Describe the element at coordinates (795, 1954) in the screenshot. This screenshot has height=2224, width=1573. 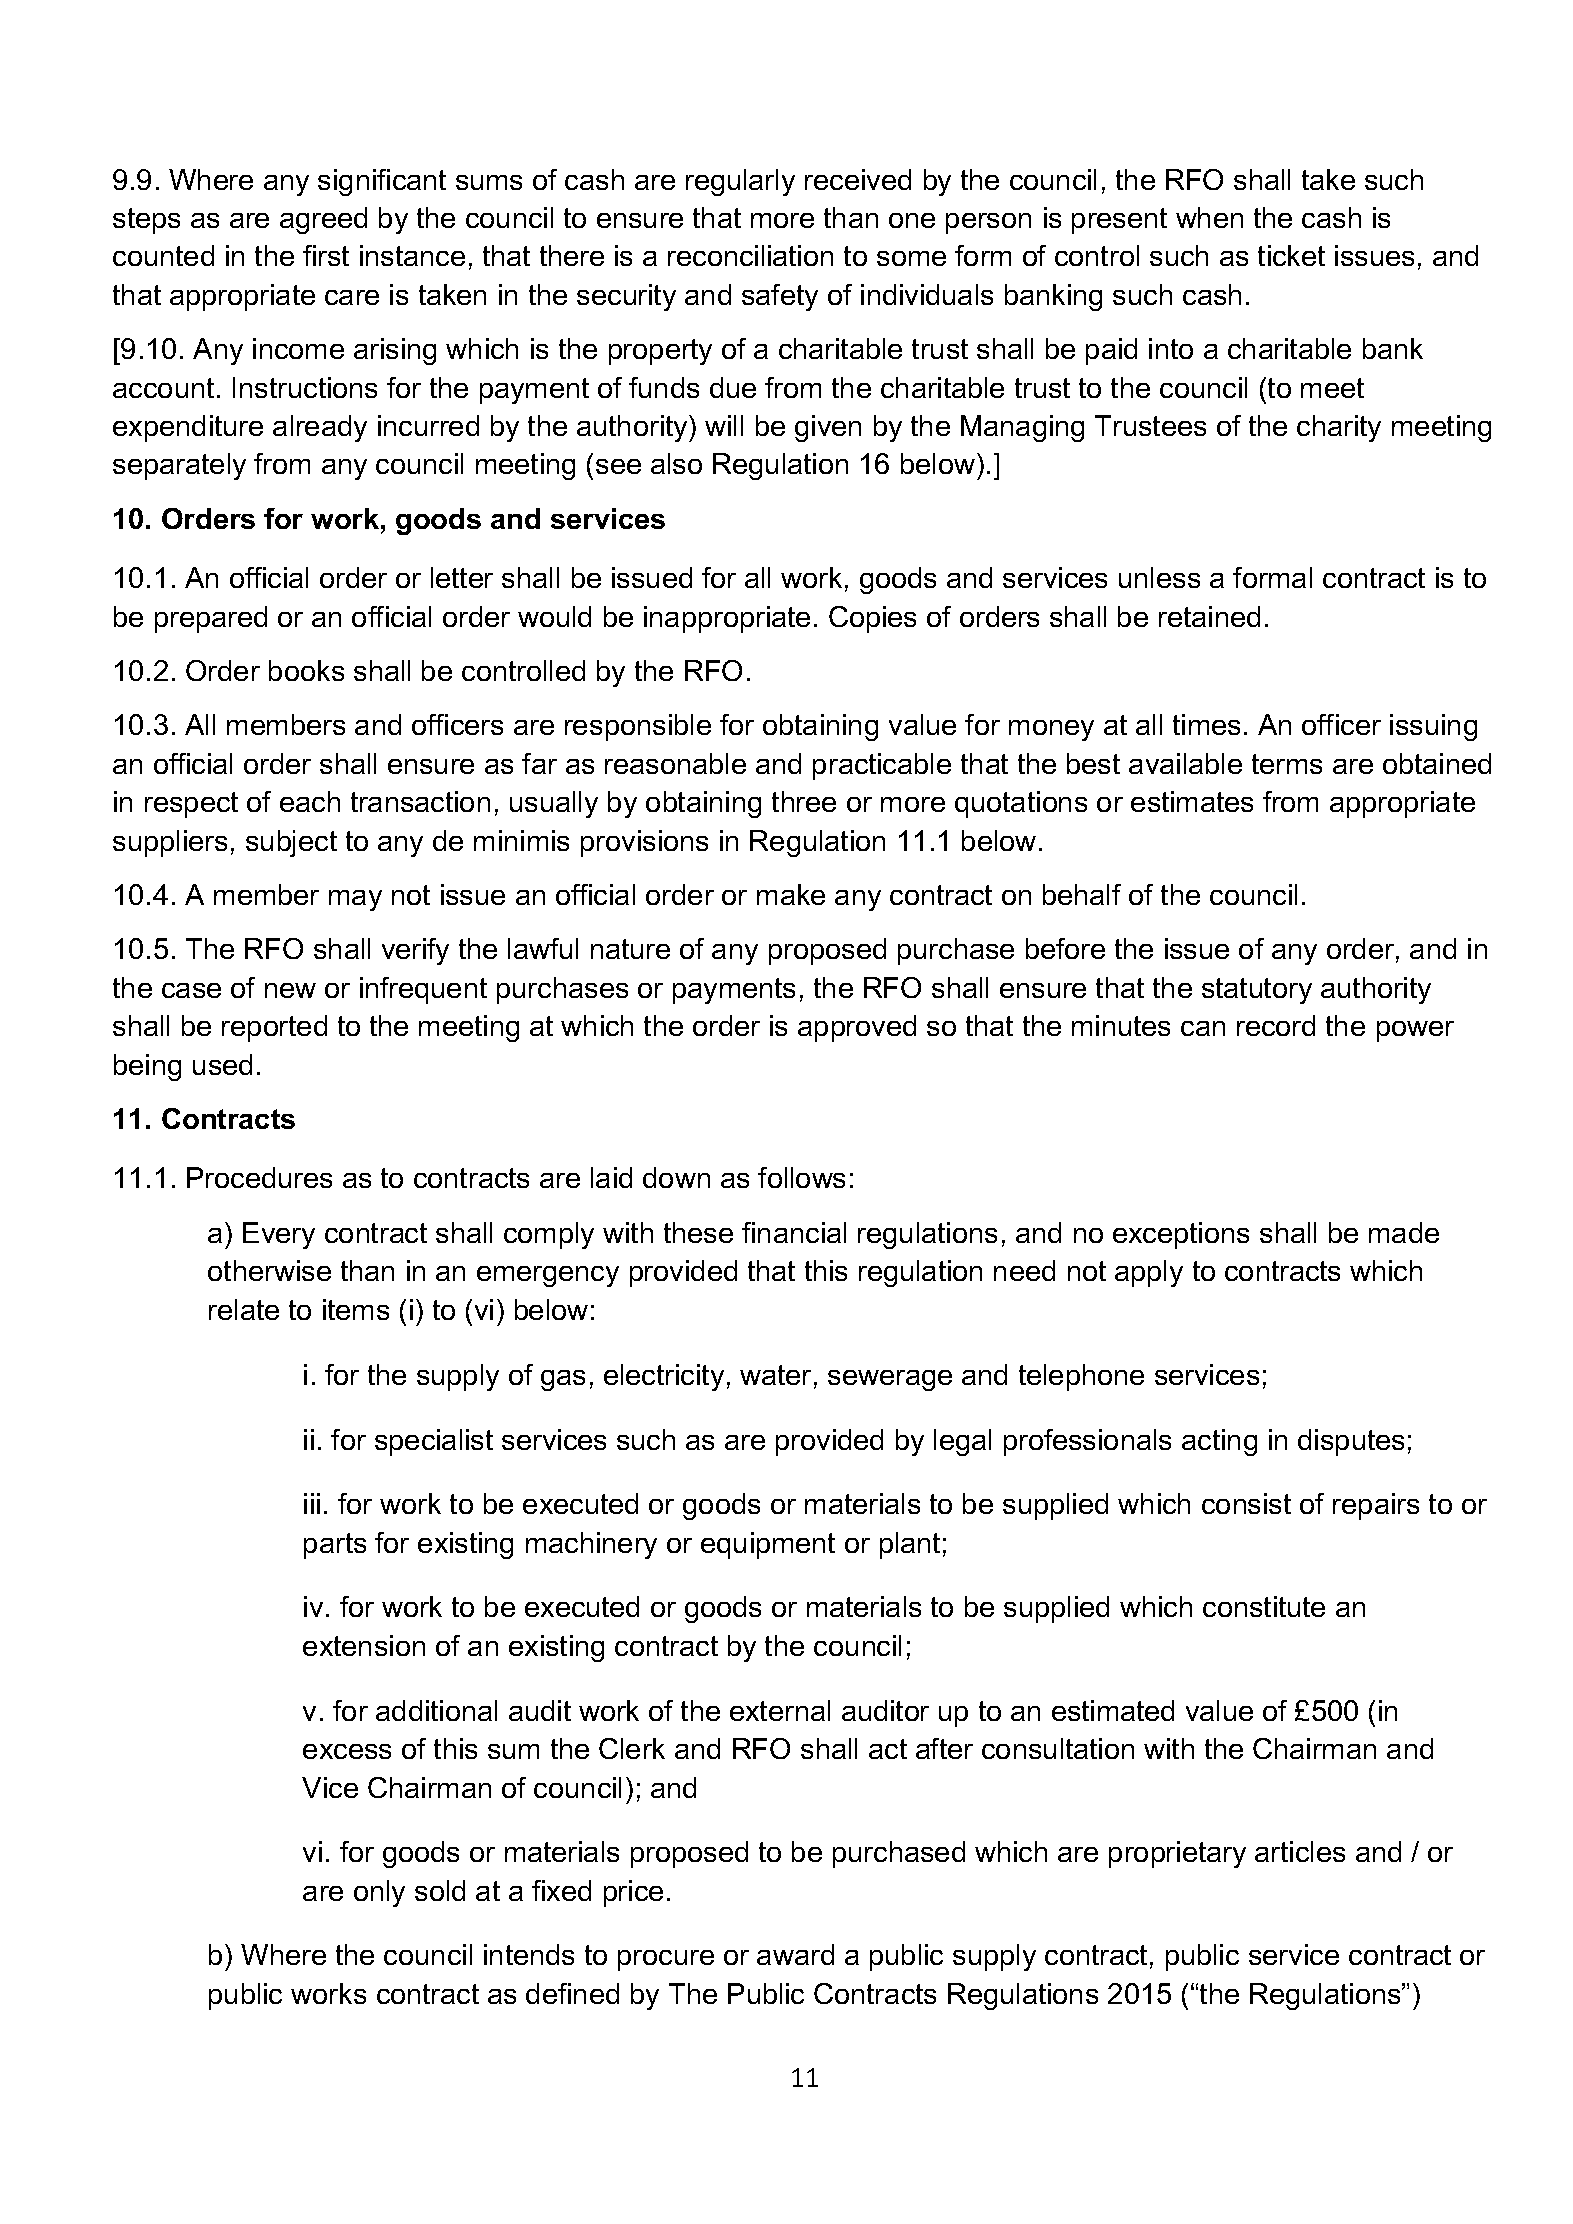
I see `award` at that location.
